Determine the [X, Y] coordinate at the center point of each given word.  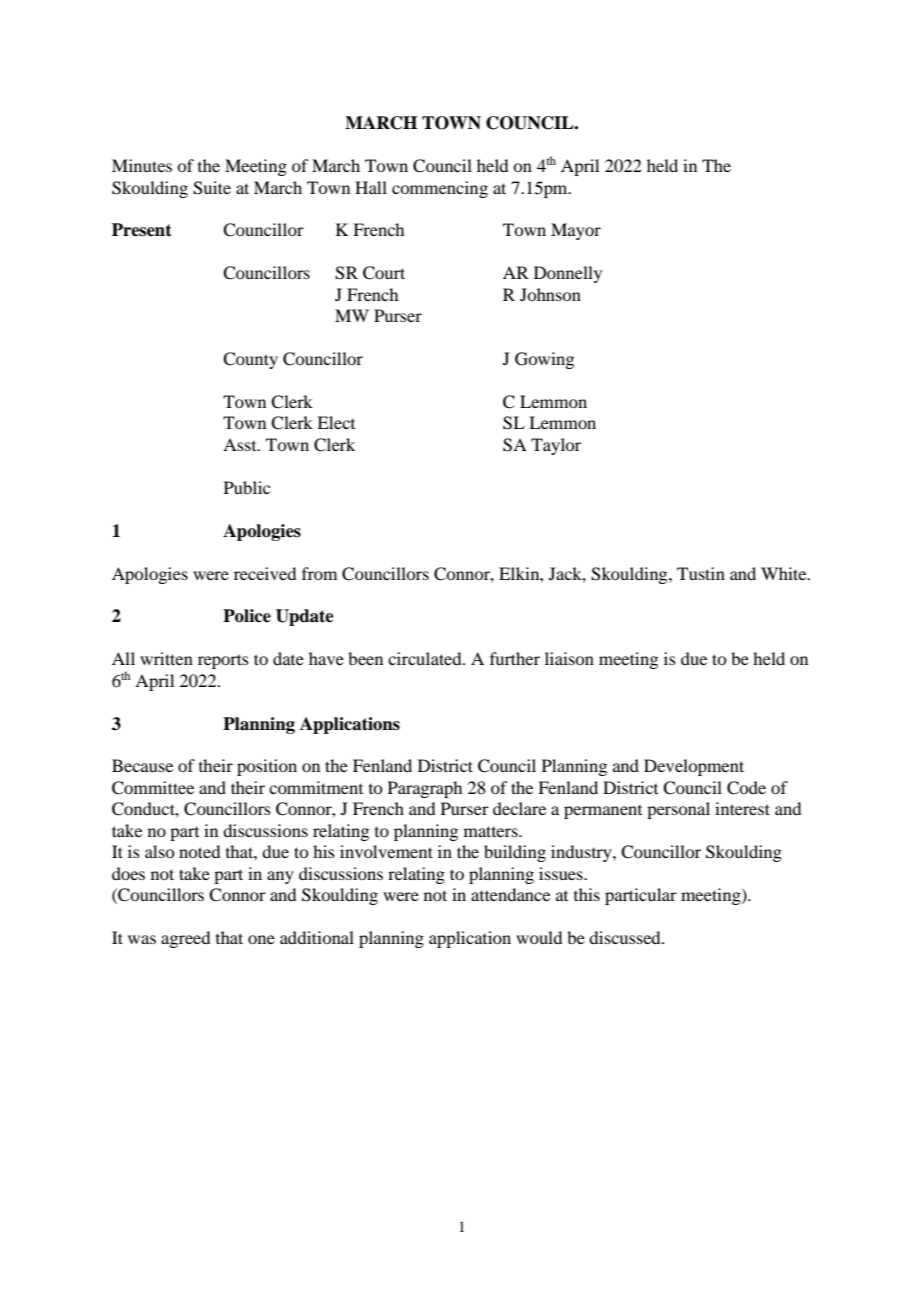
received [265, 573]
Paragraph [425, 789]
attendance [510, 894]
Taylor [556, 446]
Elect [336, 422]
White [785, 573]
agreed [185, 939]
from [319, 573]
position [267, 767]
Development [694, 767]
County [250, 360]
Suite [212, 188]
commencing [440, 189]
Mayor [576, 231]
